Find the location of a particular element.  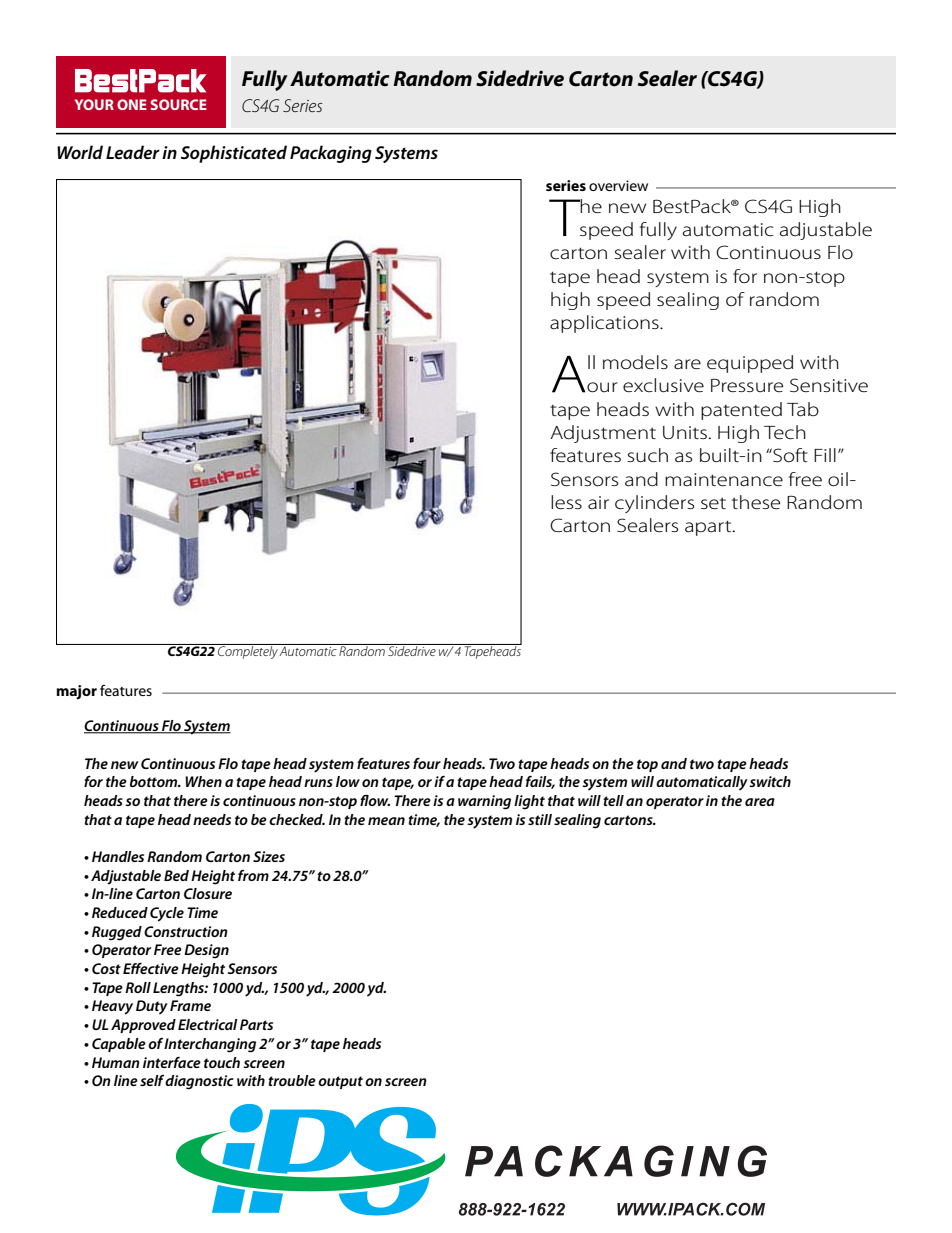

apart is located at coordinates (709, 528).
